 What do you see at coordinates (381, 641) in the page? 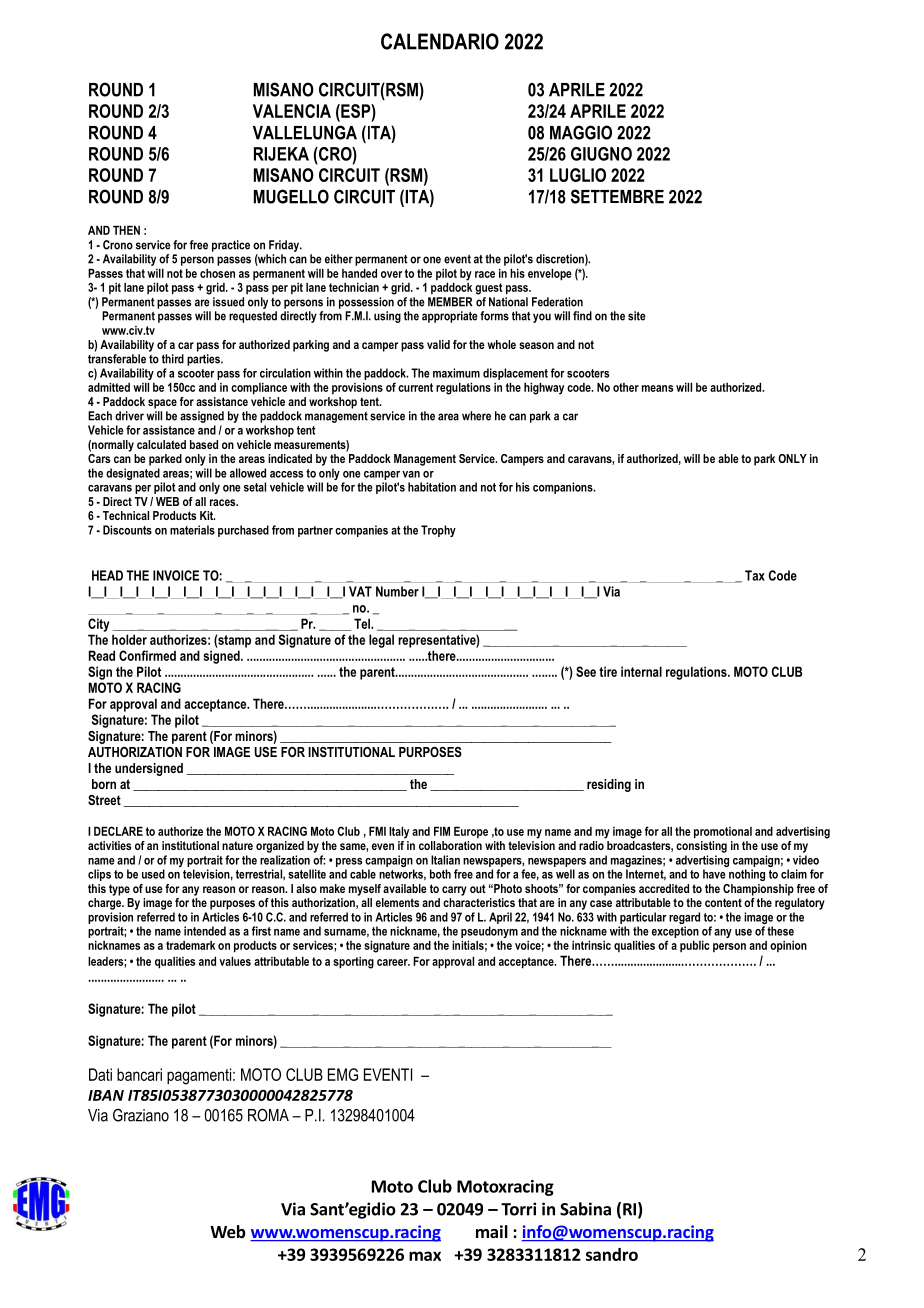
I see `legal` at bounding box center [381, 641].
